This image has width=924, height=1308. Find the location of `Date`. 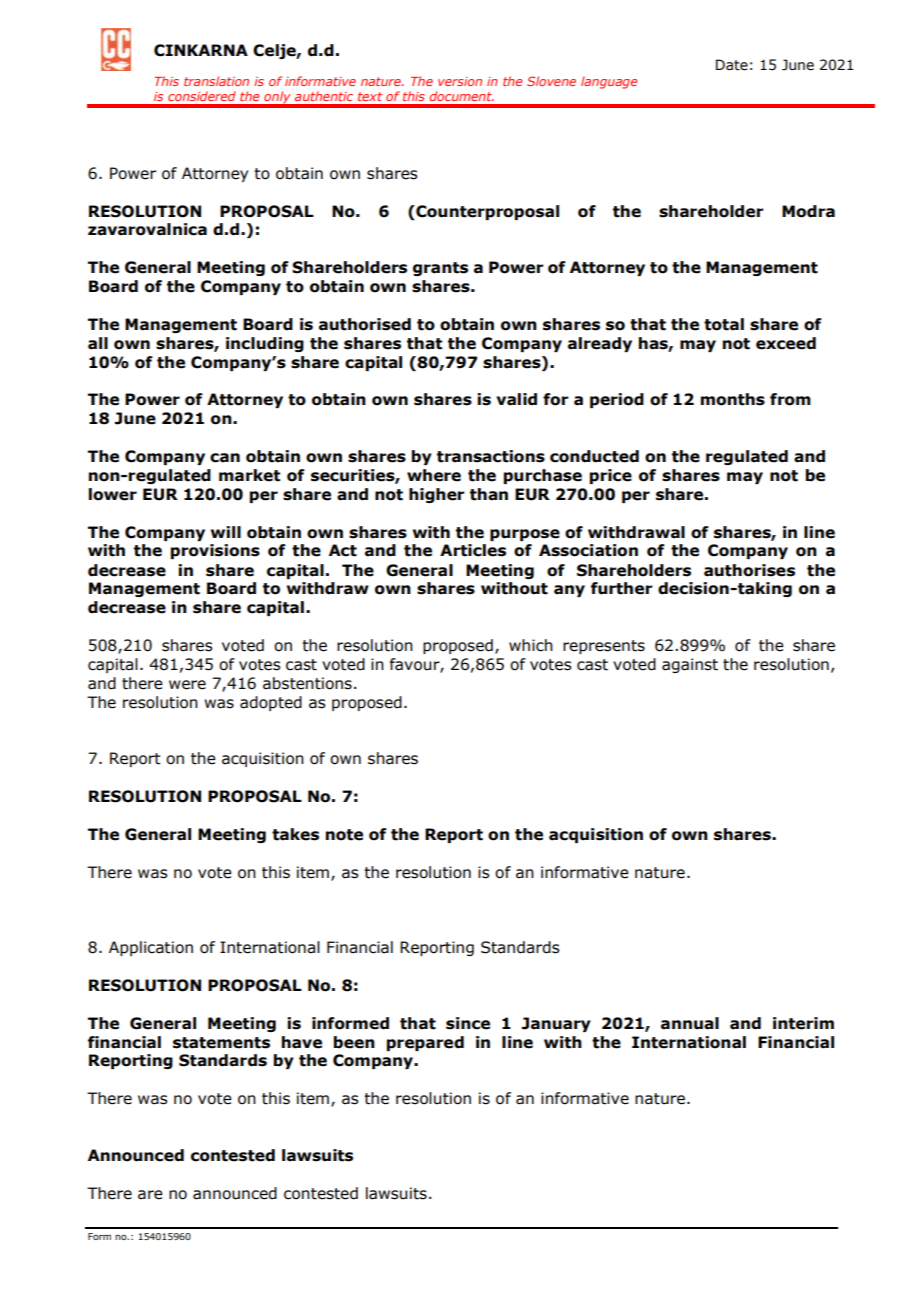

Date is located at coordinates (732, 65).
